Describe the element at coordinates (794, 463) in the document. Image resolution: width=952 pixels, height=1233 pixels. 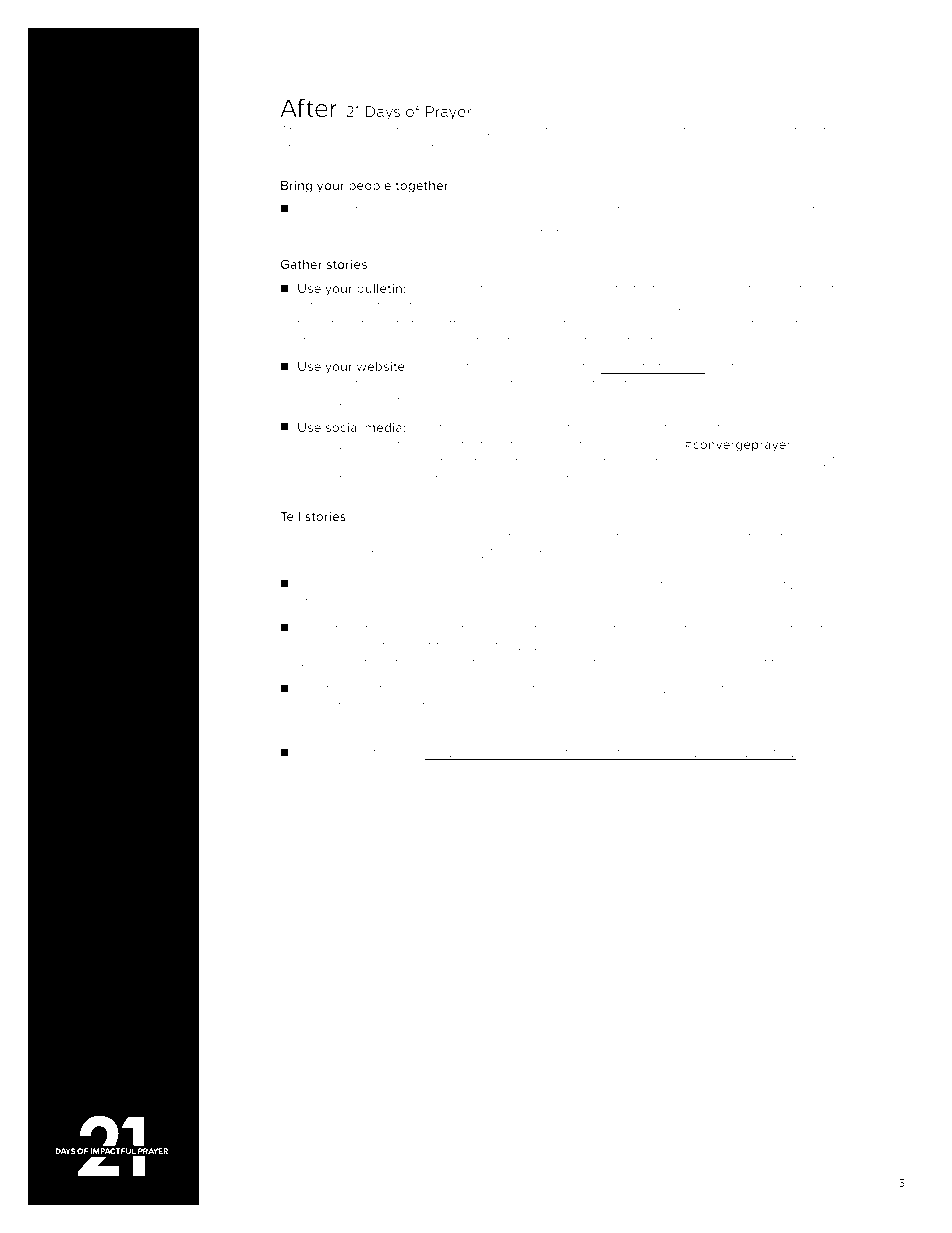
I see `part` at that location.
